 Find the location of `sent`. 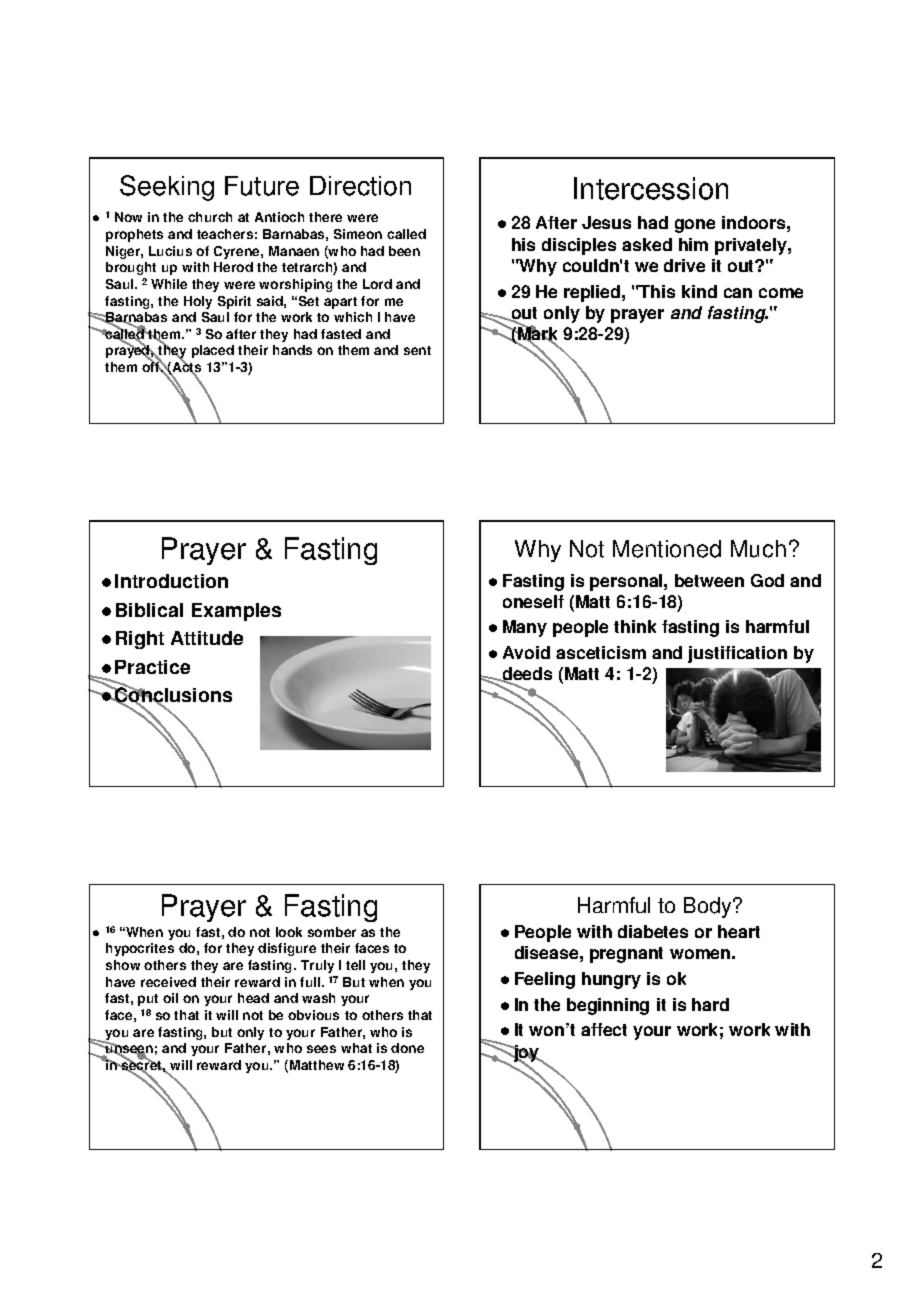

sent is located at coordinates (417, 350).
